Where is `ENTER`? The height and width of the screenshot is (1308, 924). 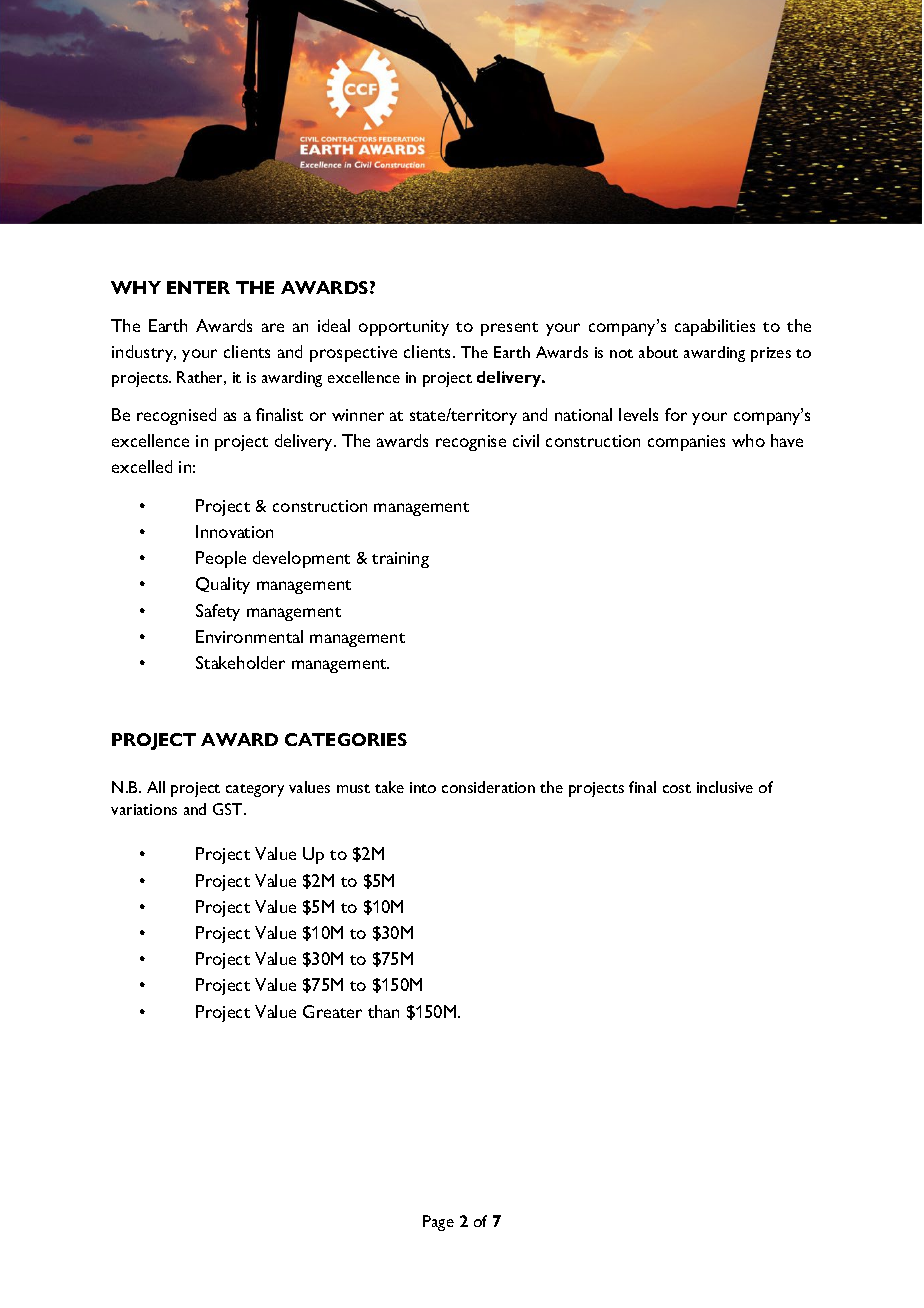 ENTER is located at coordinates (198, 287).
